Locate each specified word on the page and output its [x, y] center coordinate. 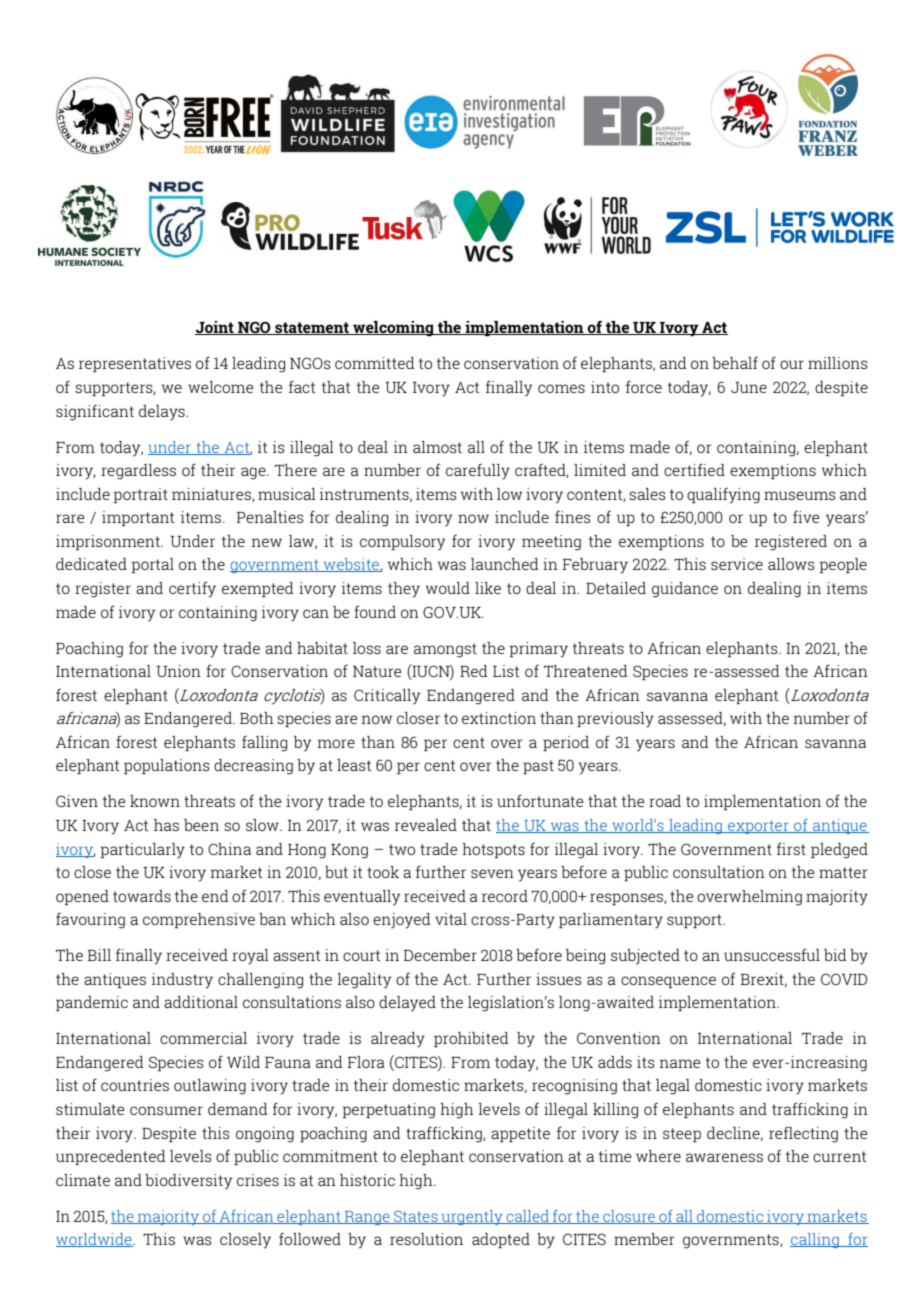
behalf [735, 363]
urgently [472, 1217]
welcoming [393, 329]
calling [815, 1240]
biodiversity [188, 1182]
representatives [135, 364]
